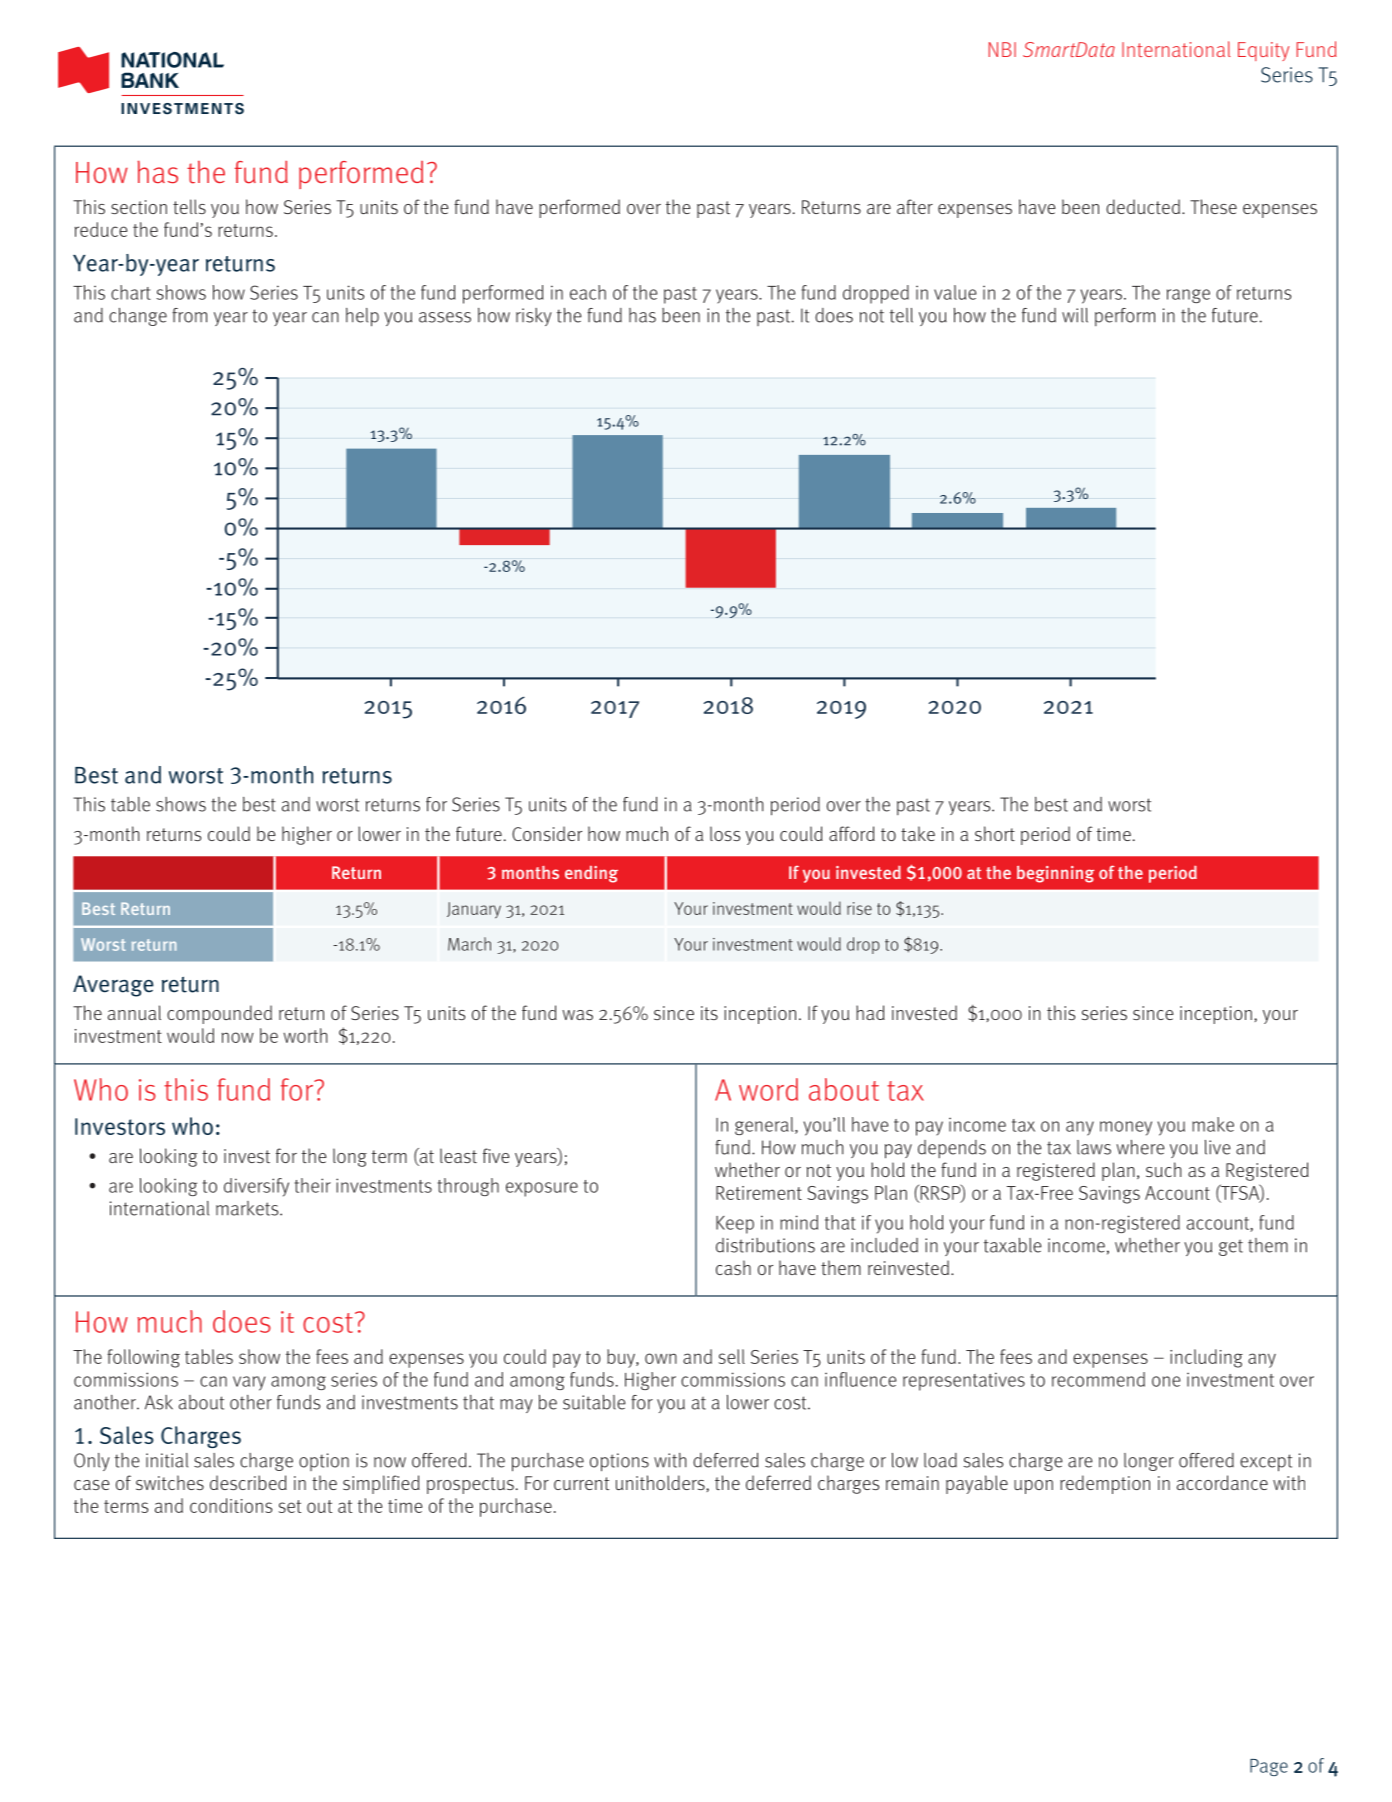 The height and width of the document is (1802, 1392). What do you see at coordinates (1163, 1169) in the document?
I see `such` at bounding box center [1163, 1169].
